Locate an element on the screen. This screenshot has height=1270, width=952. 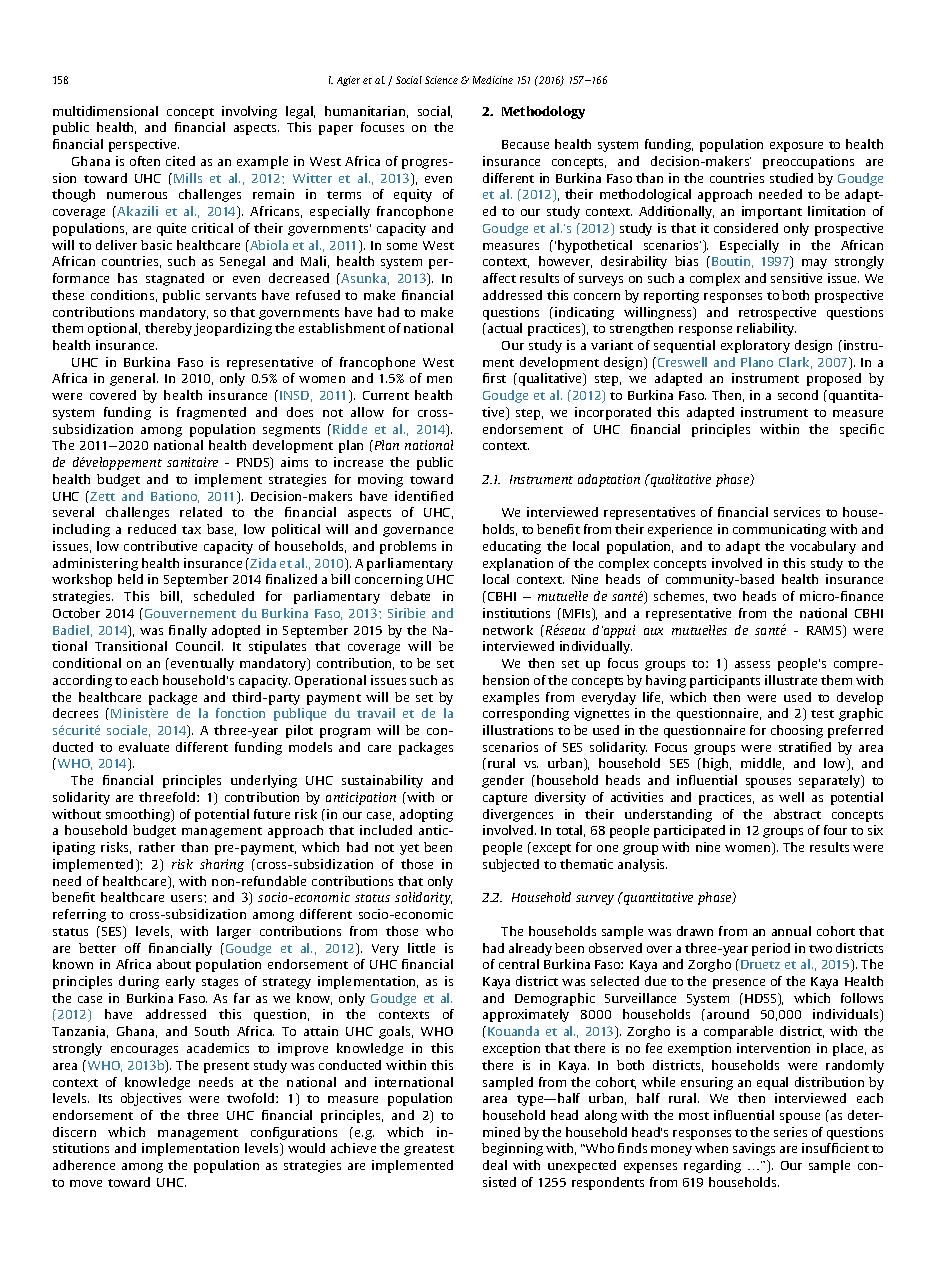
cited is located at coordinates (180, 161).
